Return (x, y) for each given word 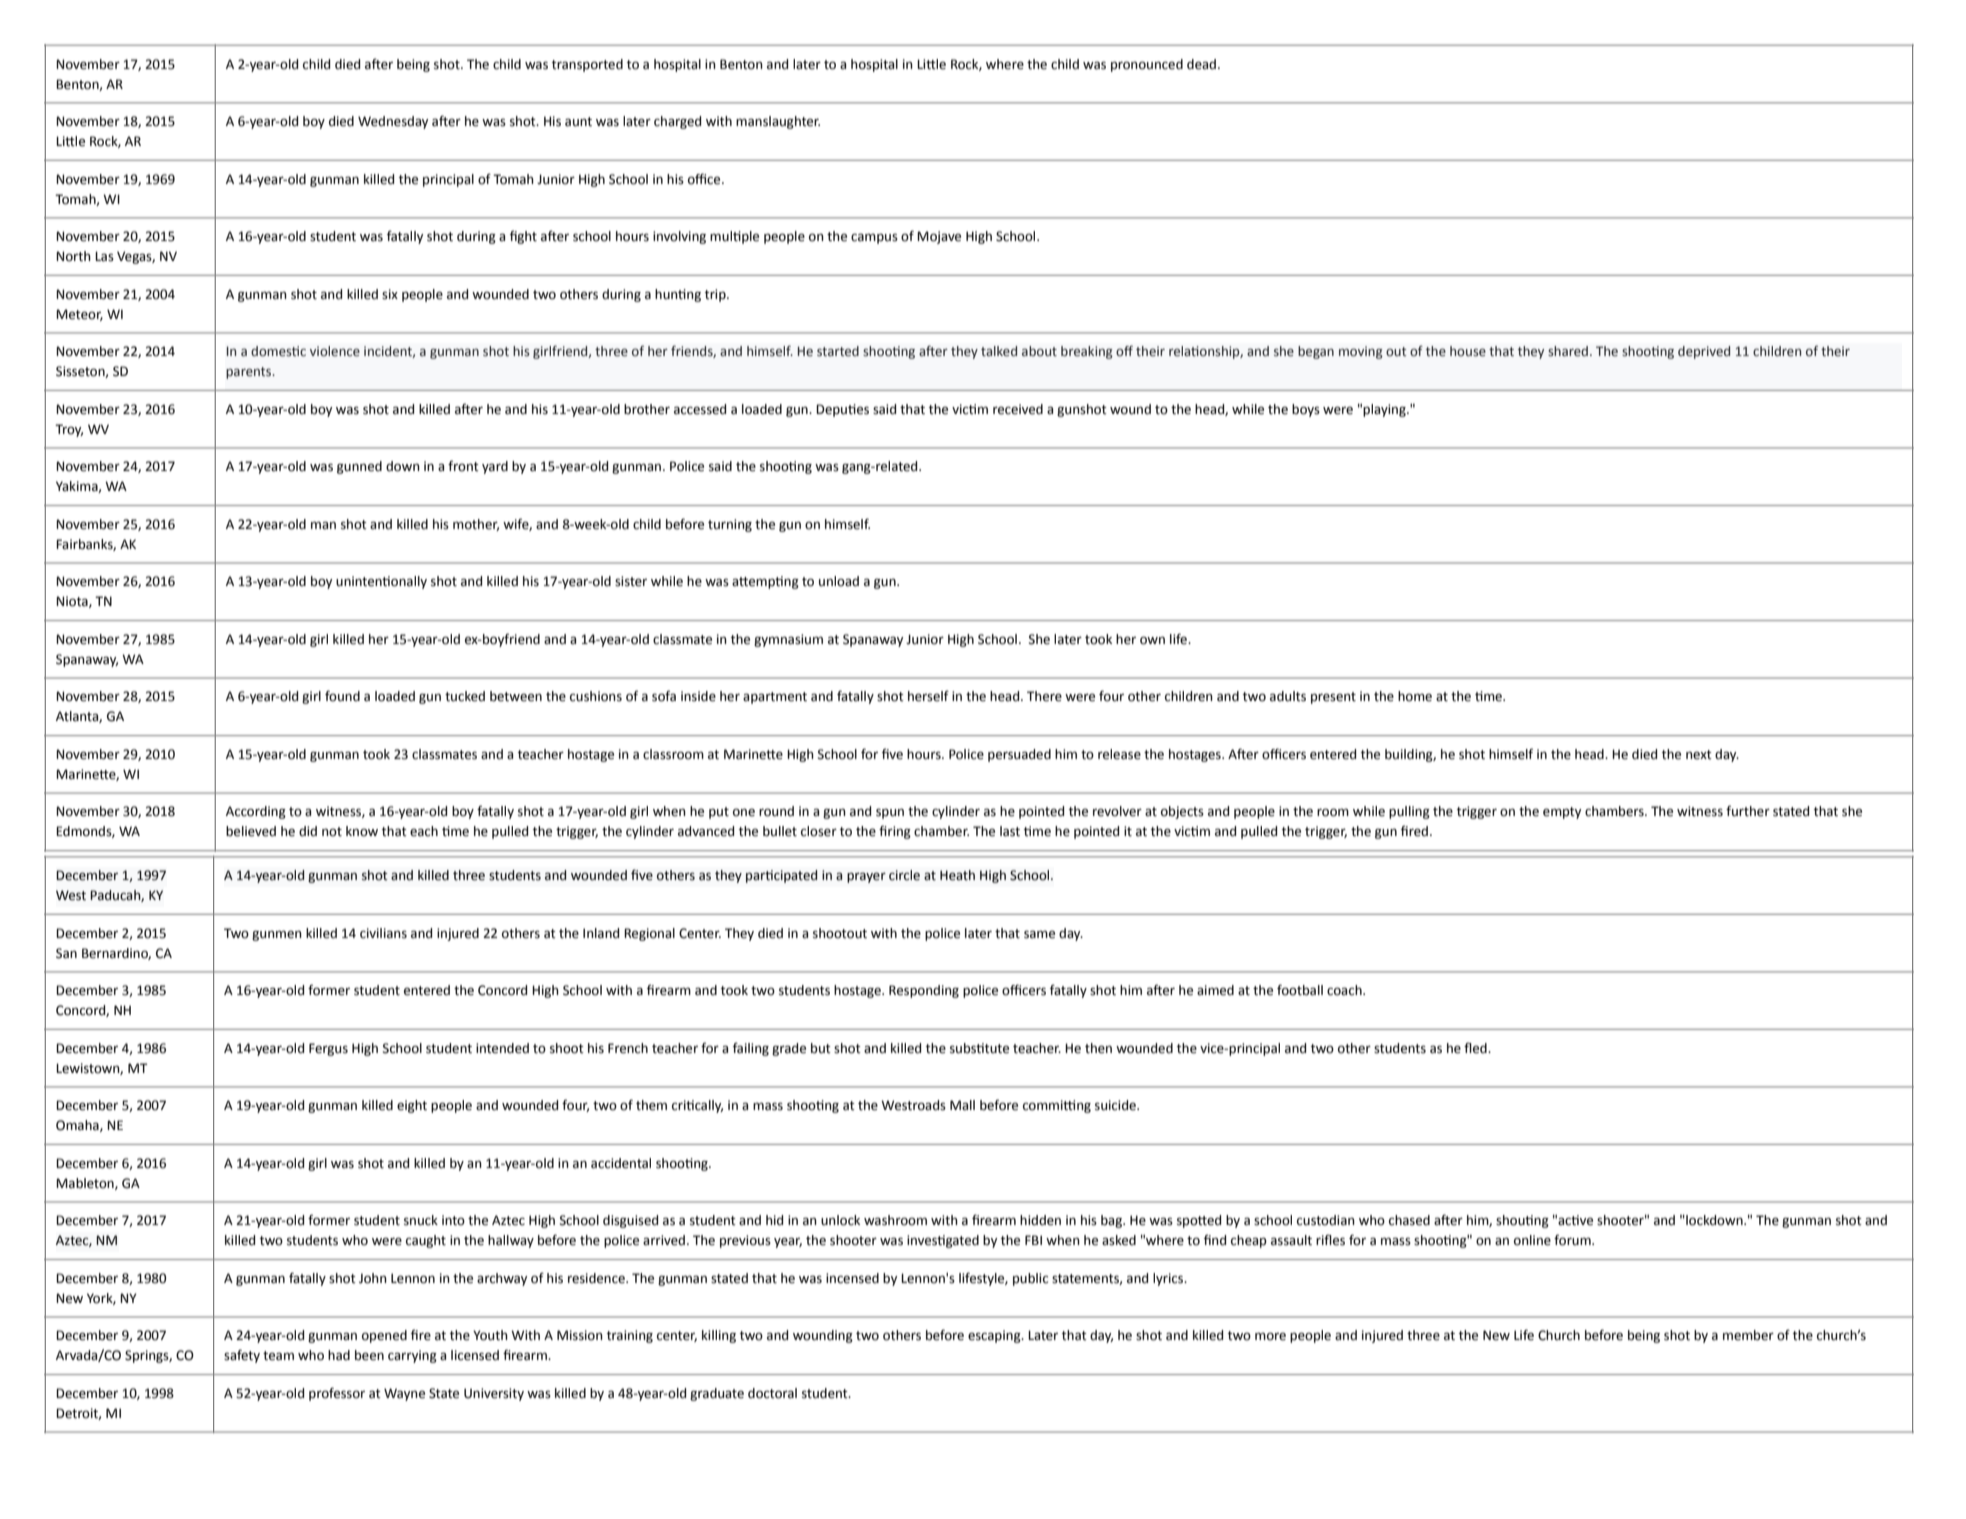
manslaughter (778, 122)
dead (1201, 64)
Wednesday (393, 122)
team (278, 1356)
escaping (995, 1336)
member (1748, 1335)
